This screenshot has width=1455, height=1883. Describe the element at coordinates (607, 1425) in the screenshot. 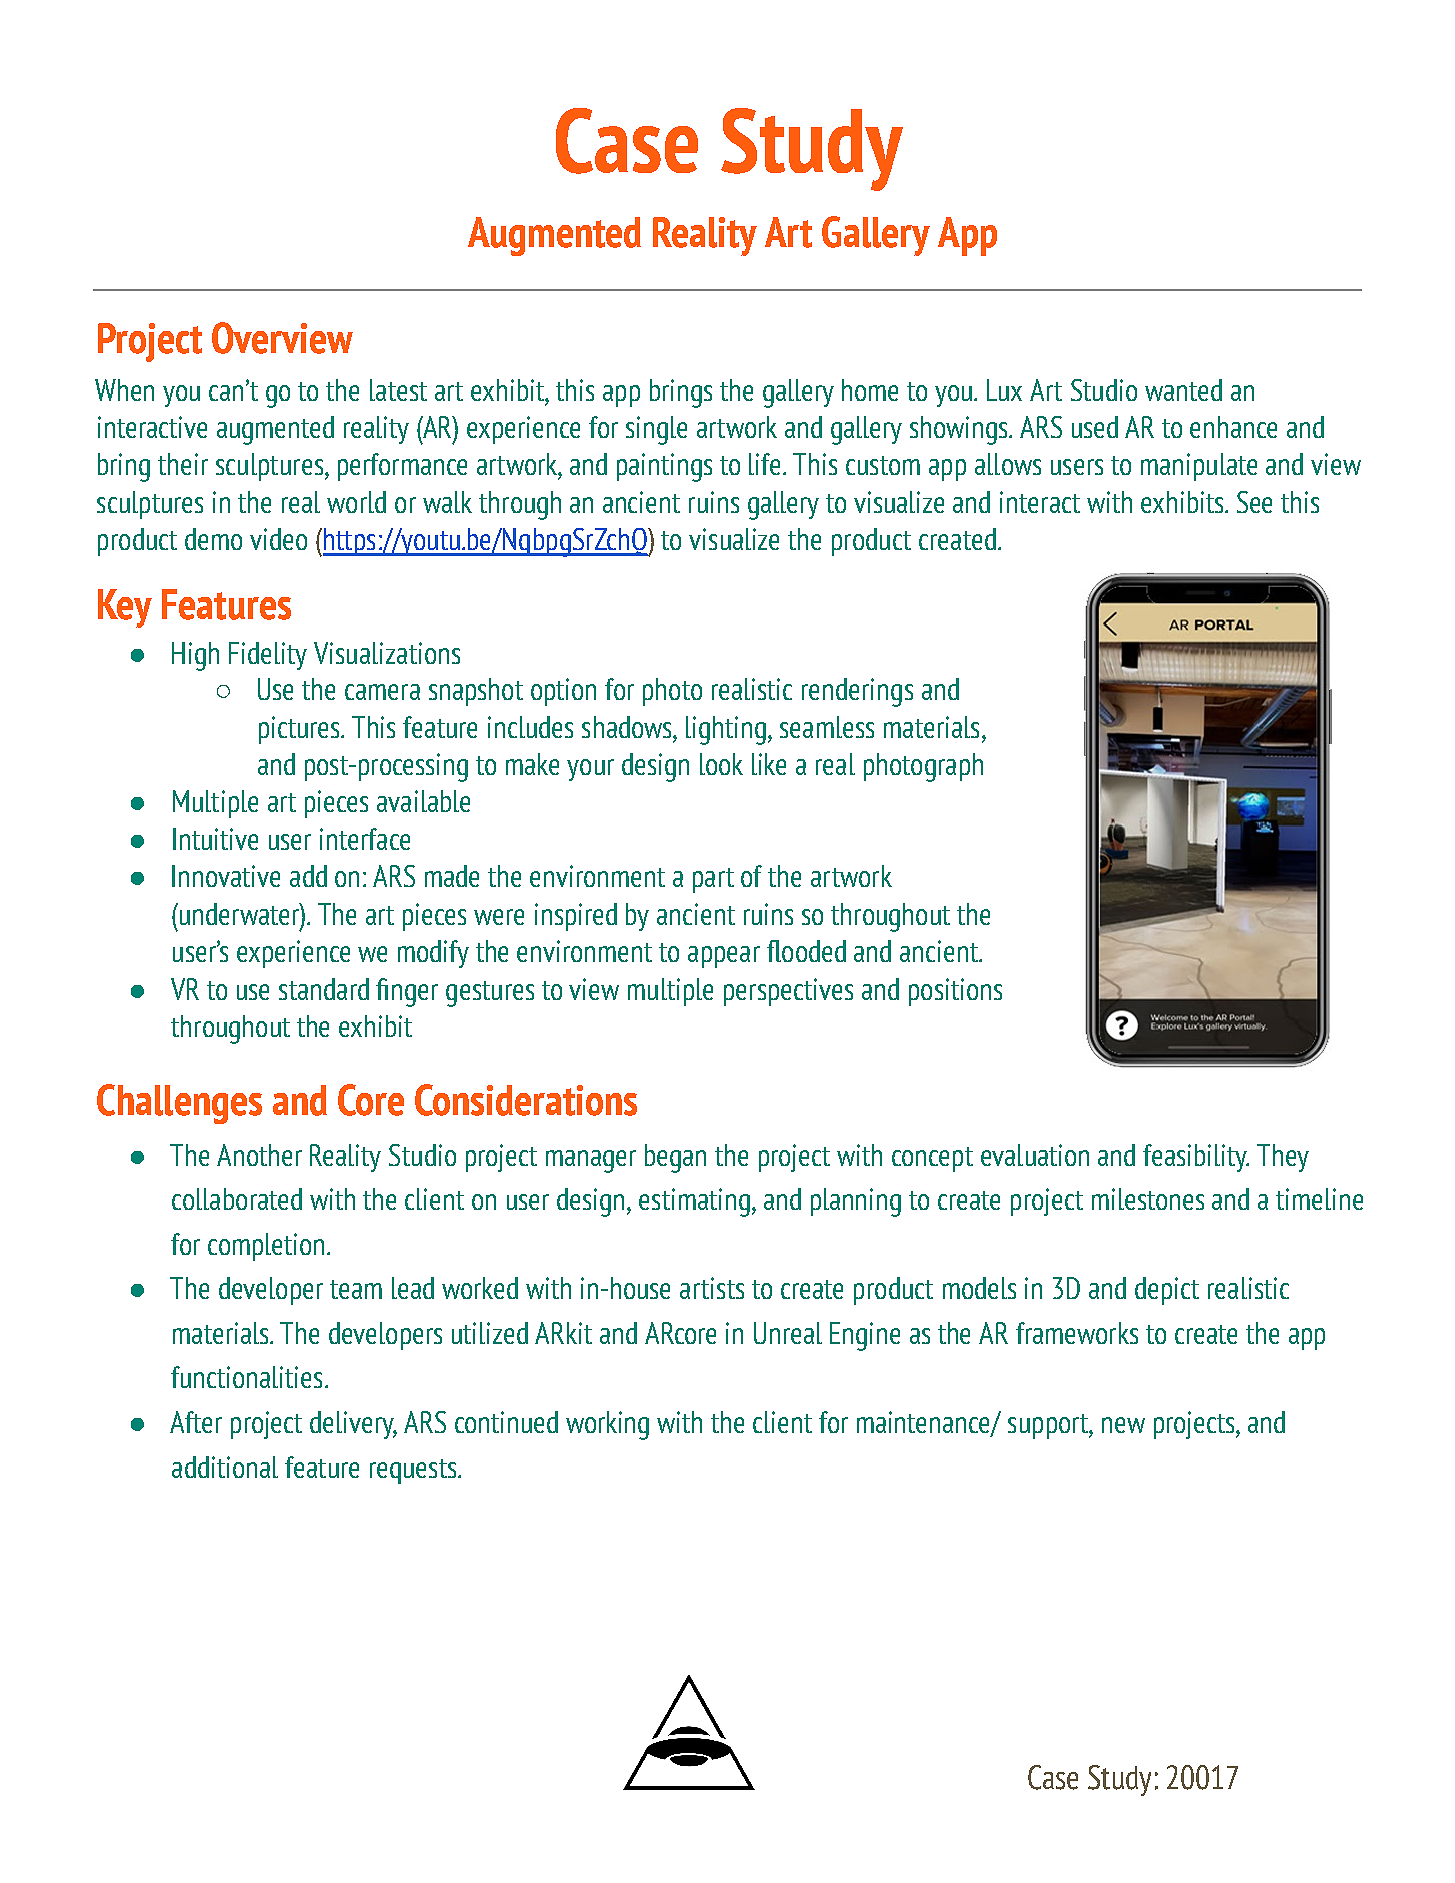

I see `working` at that location.
